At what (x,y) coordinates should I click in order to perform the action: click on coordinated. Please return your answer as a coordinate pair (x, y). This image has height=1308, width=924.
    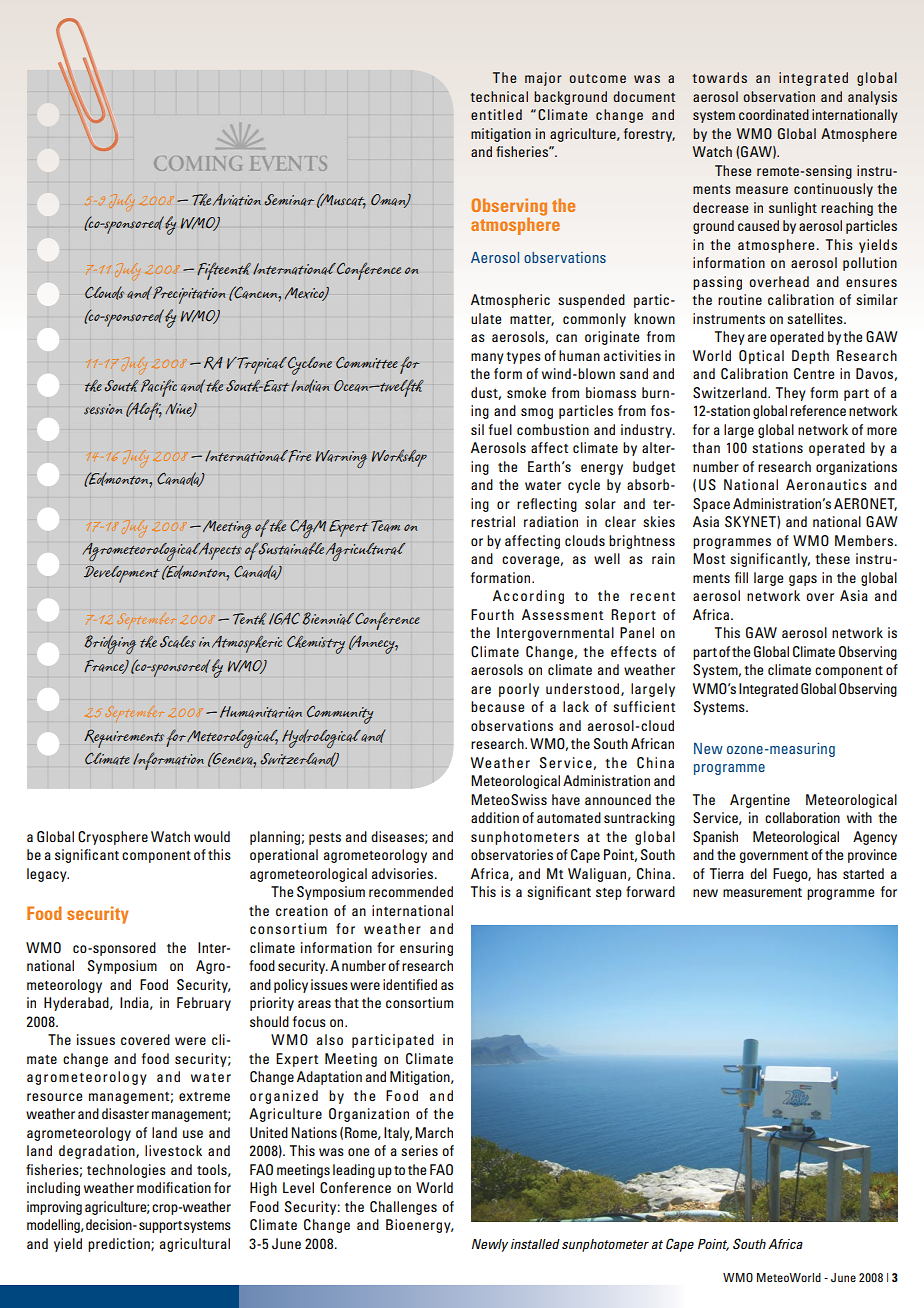
    Looking at the image, I should click on (774, 114).
